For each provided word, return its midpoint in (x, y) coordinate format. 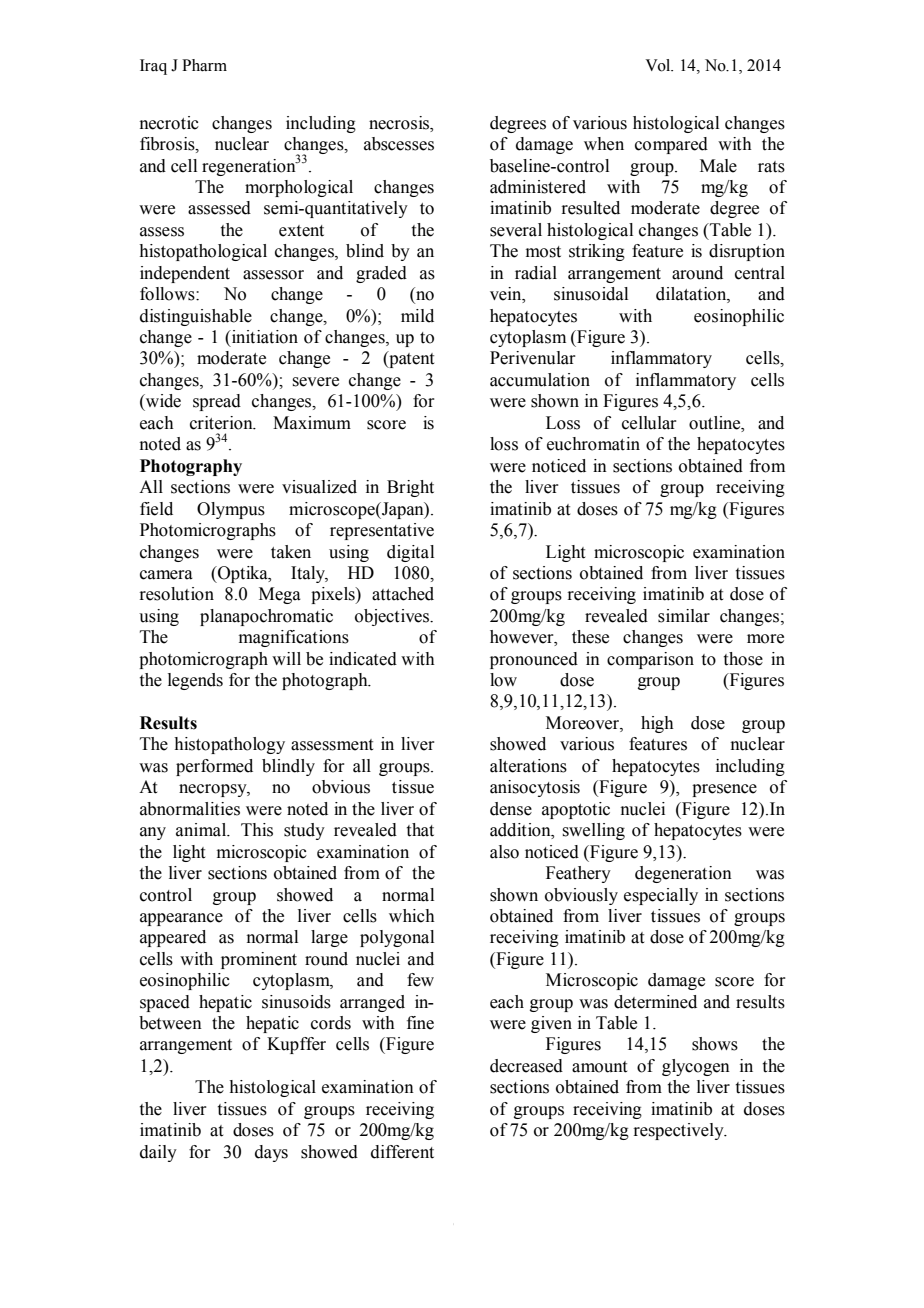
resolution (176, 594)
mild (417, 316)
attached (403, 594)
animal (202, 830)
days (271, 1153)
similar (684, 616)
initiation (264, 337)
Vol (659, 65)
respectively (679, 1131)
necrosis (400, 123)
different (402, 1152)
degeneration (683, 874)
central (760, 273)
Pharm (204, 65)
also (504, 852)
